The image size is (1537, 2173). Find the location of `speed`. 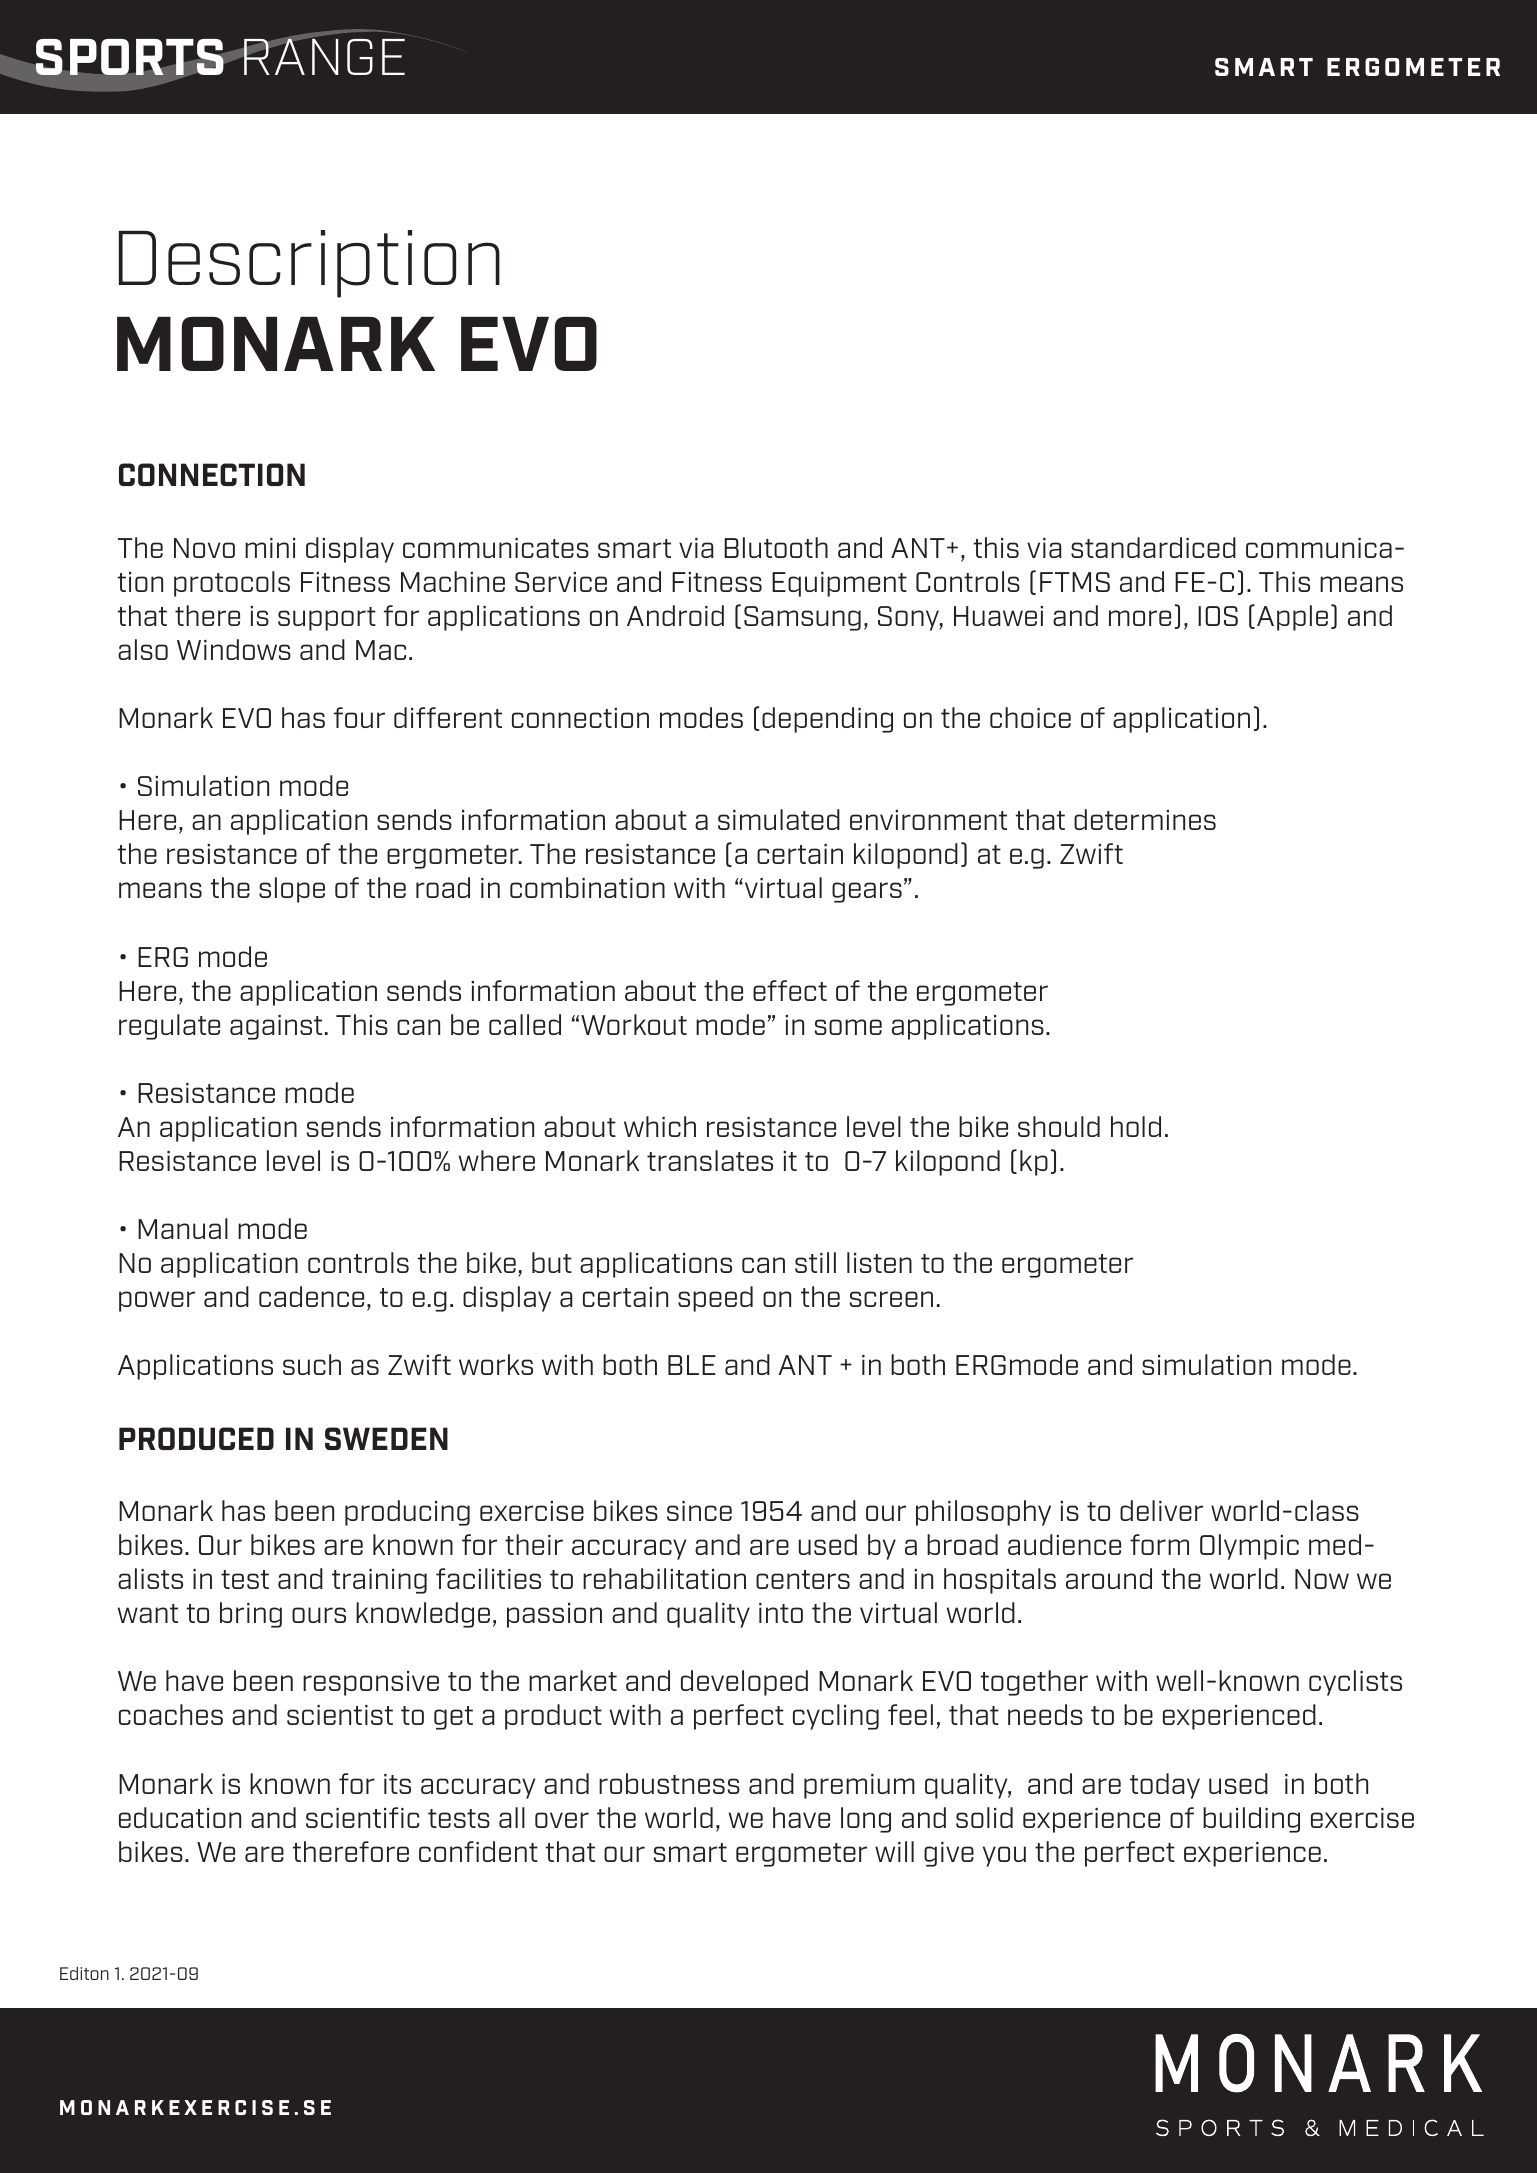

speed is located at coordinates (715, 1299).
